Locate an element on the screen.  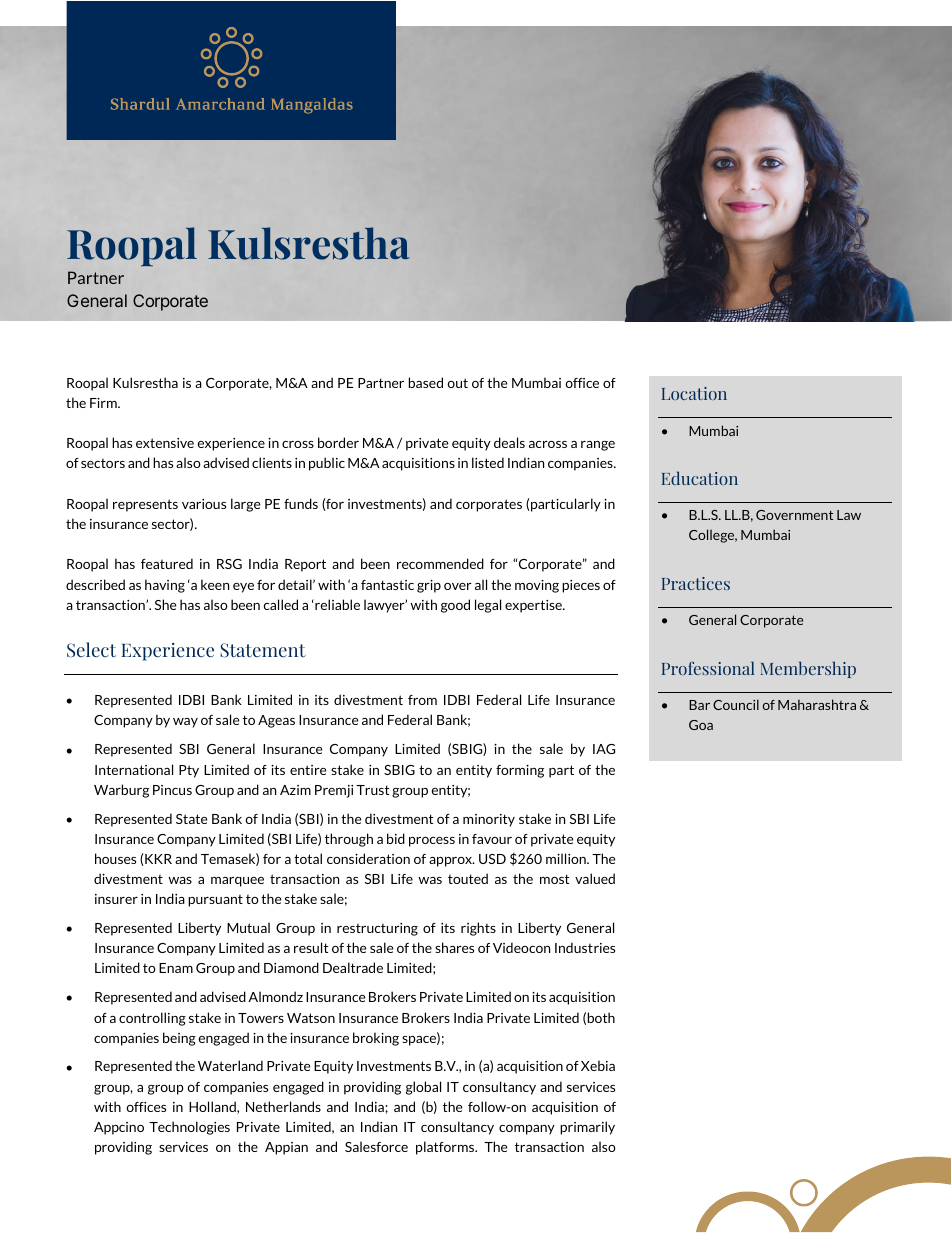
based is located at coordinates (426, 382).
